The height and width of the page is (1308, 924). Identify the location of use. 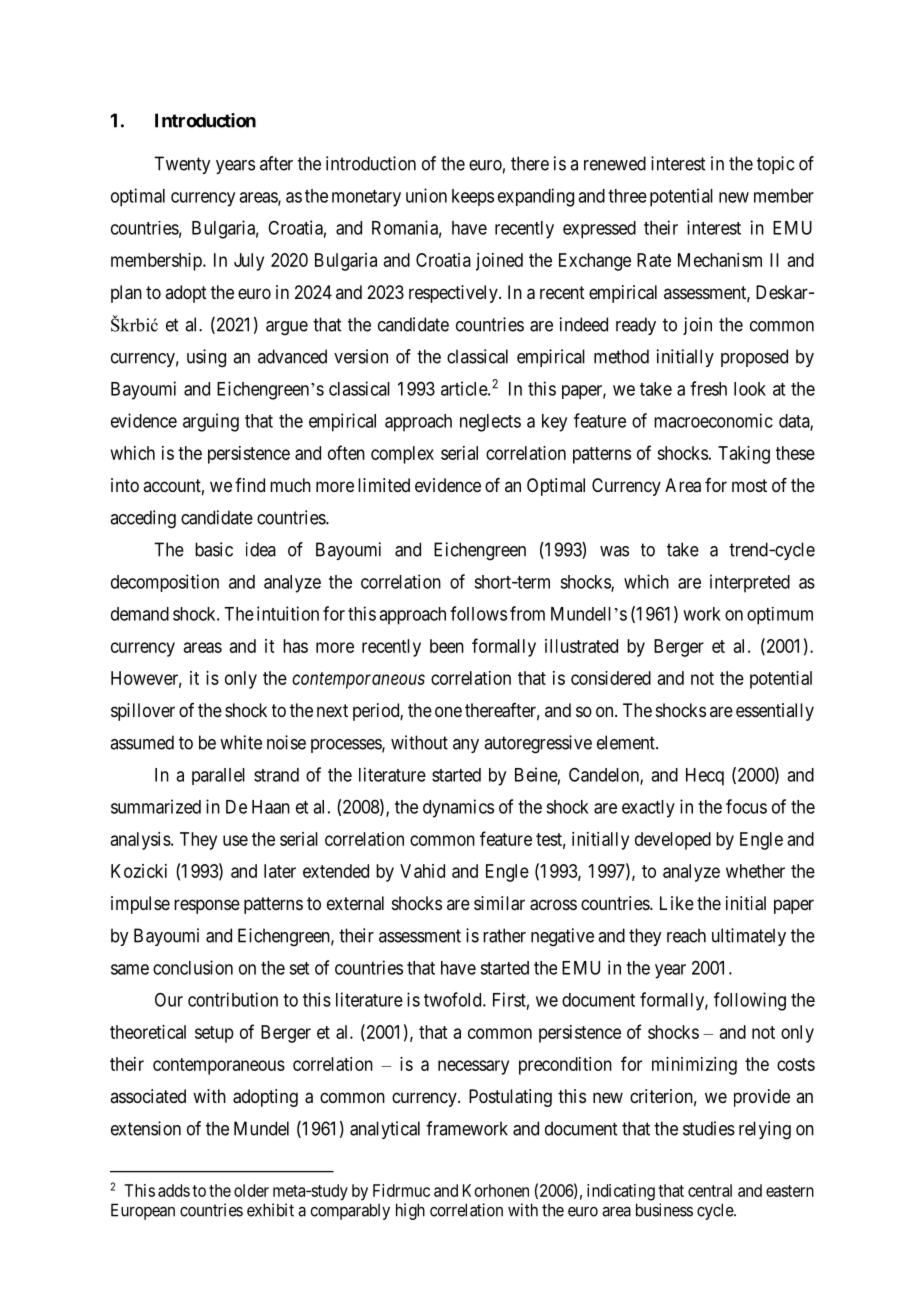
(235, 840).
